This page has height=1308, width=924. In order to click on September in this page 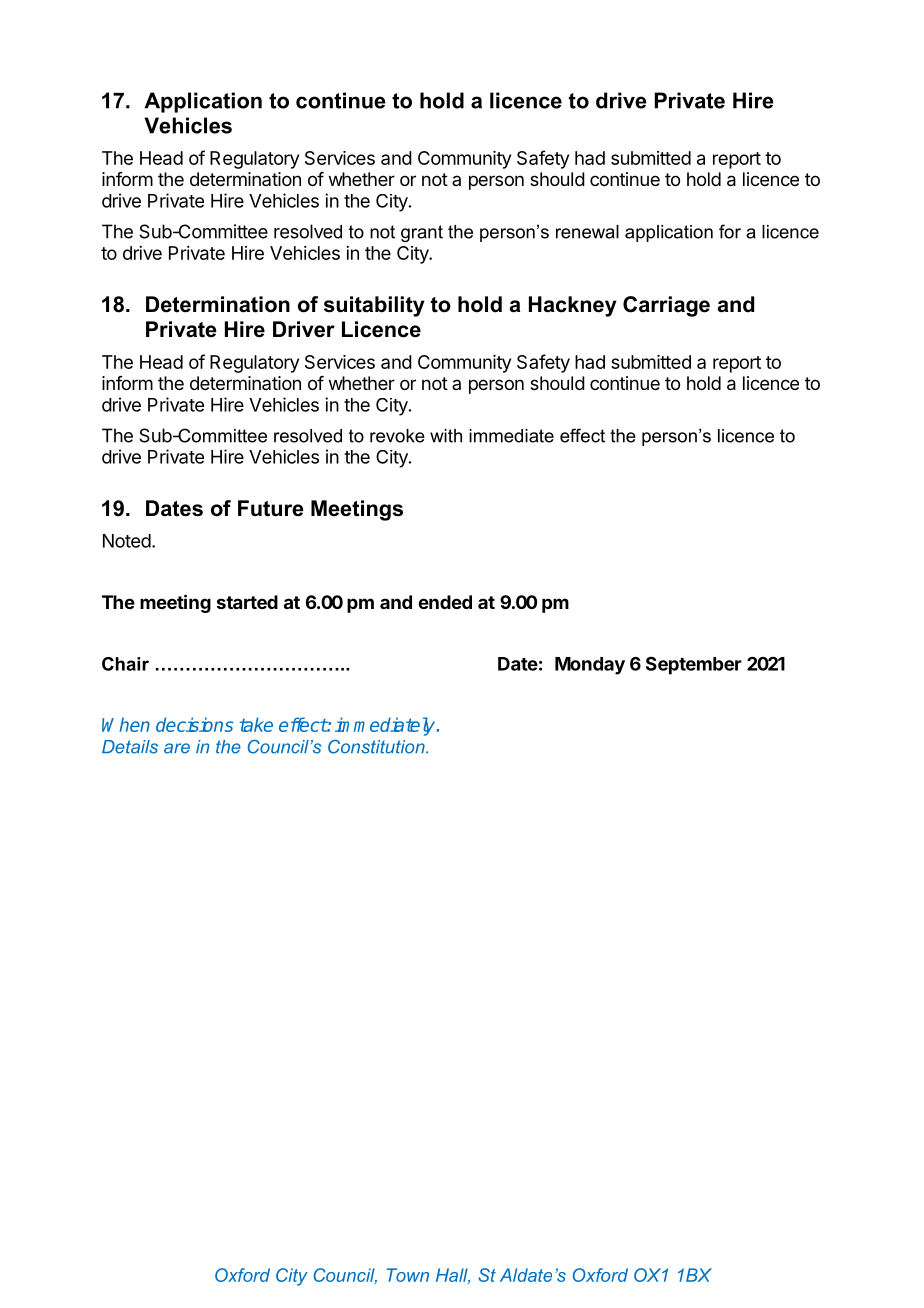, I will do `click(694, 665)`.
